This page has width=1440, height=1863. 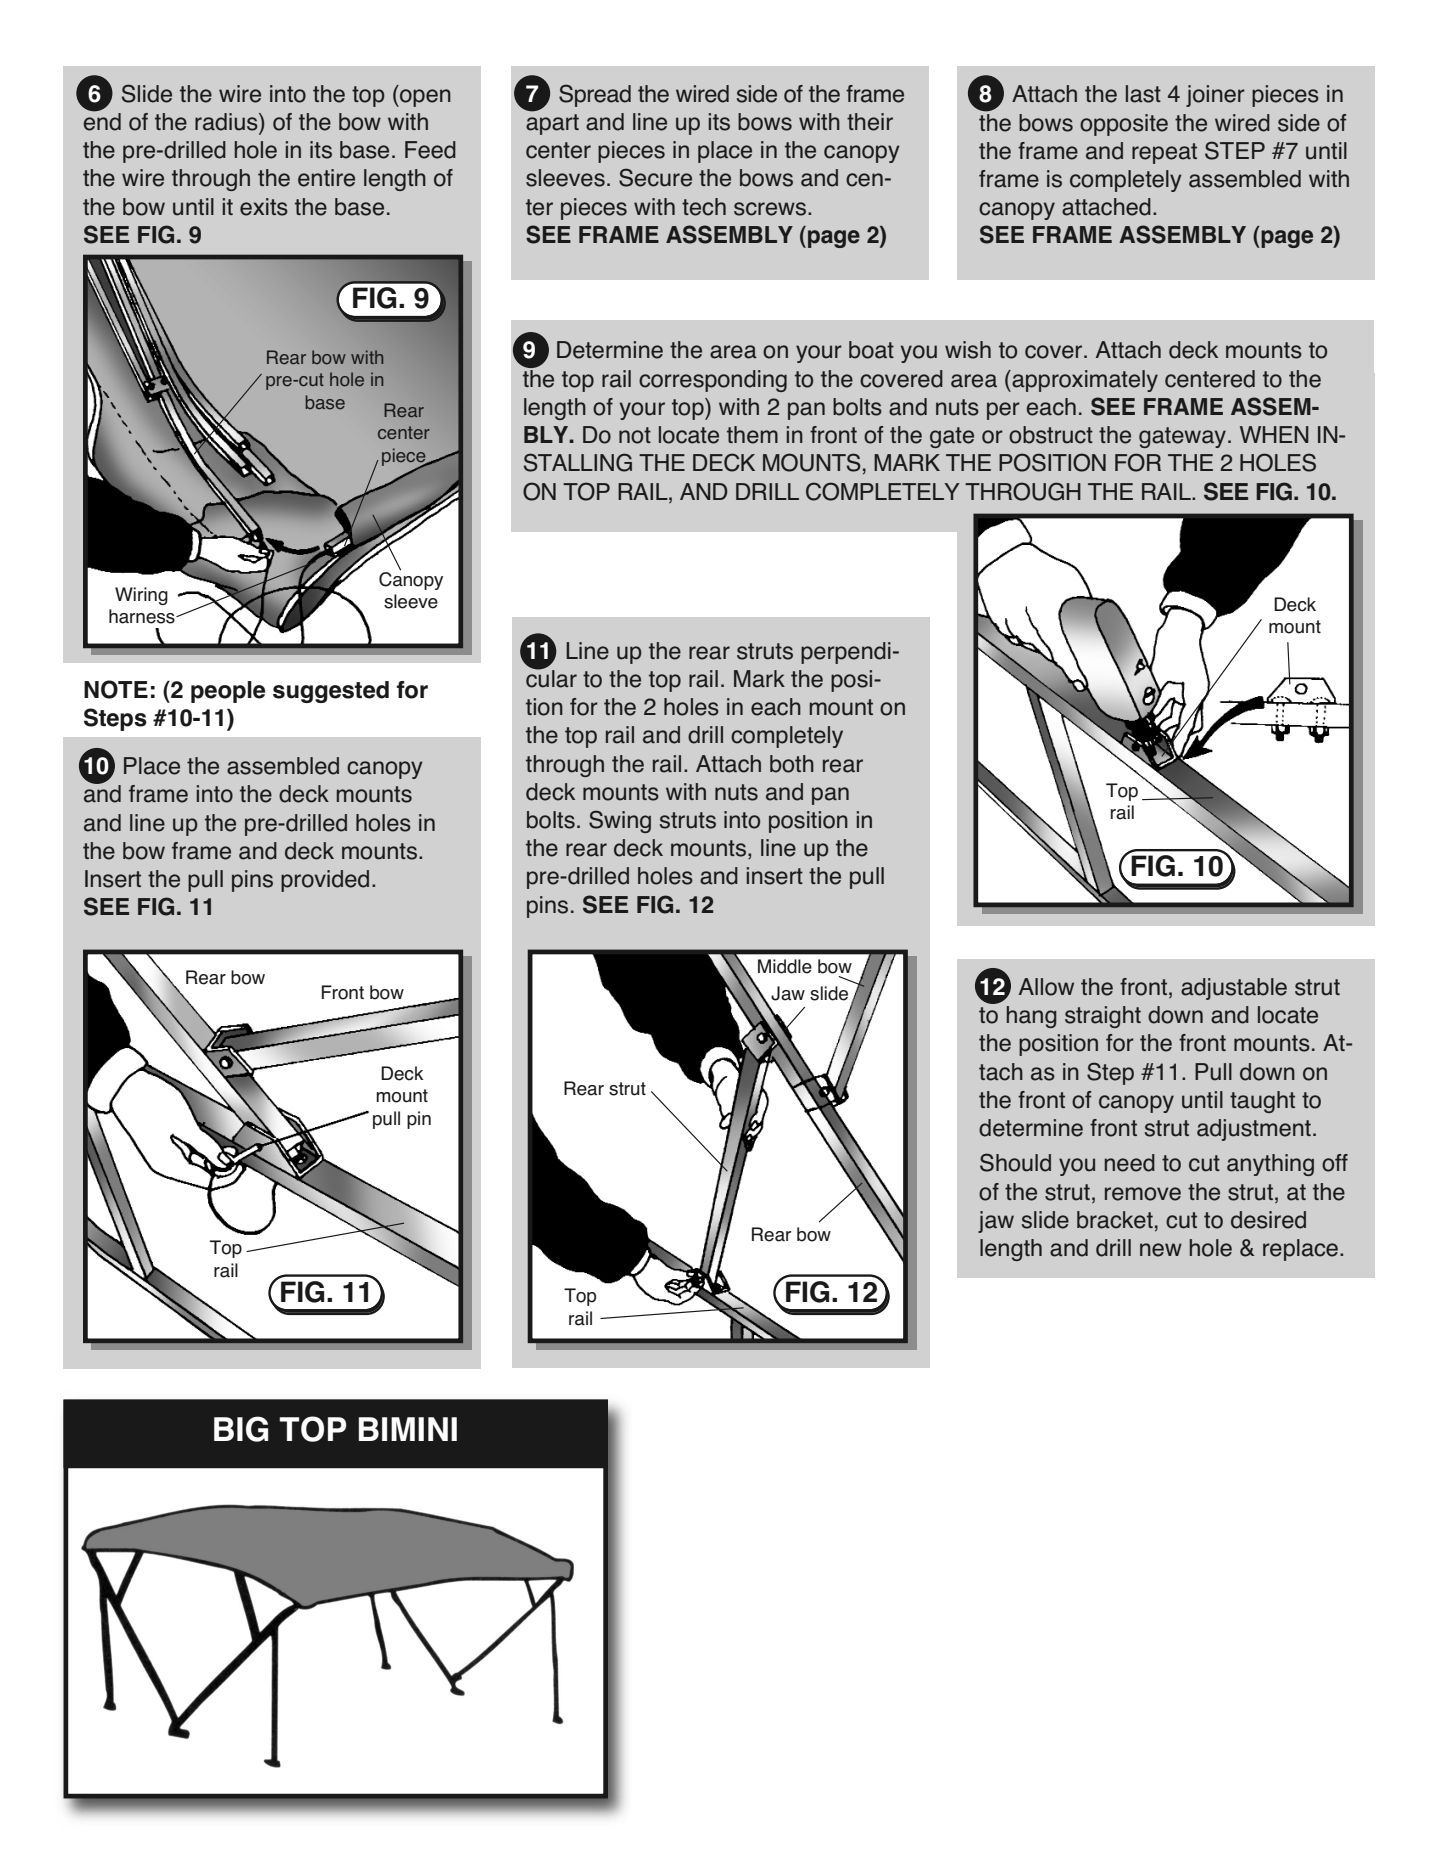 What do you see at coordinates (228, 692) in the page?
I see `people` at bounding box center [228, 692].
